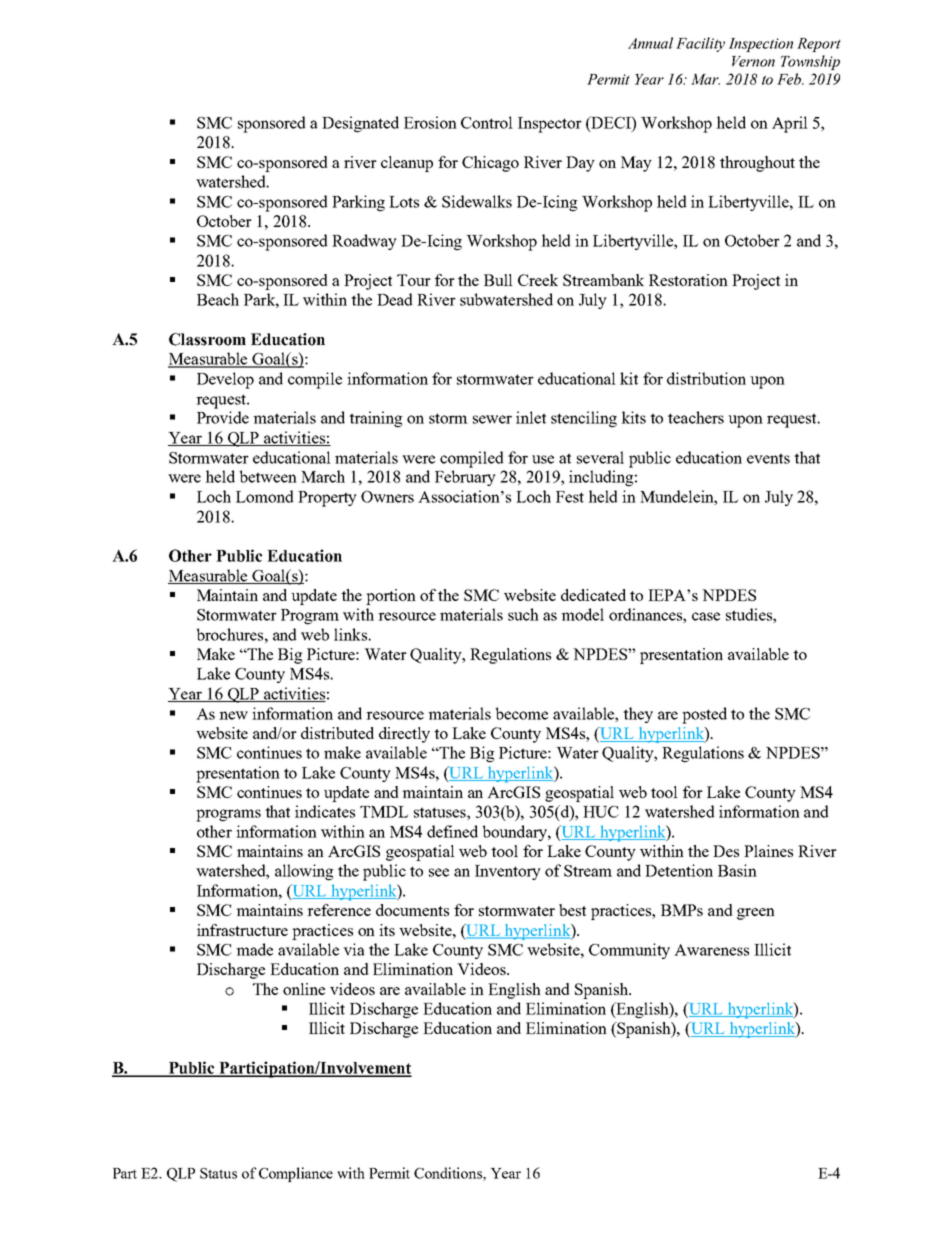  Describe the element at coordinates (254, 949) in the screenshot. I see `made` at that location.
